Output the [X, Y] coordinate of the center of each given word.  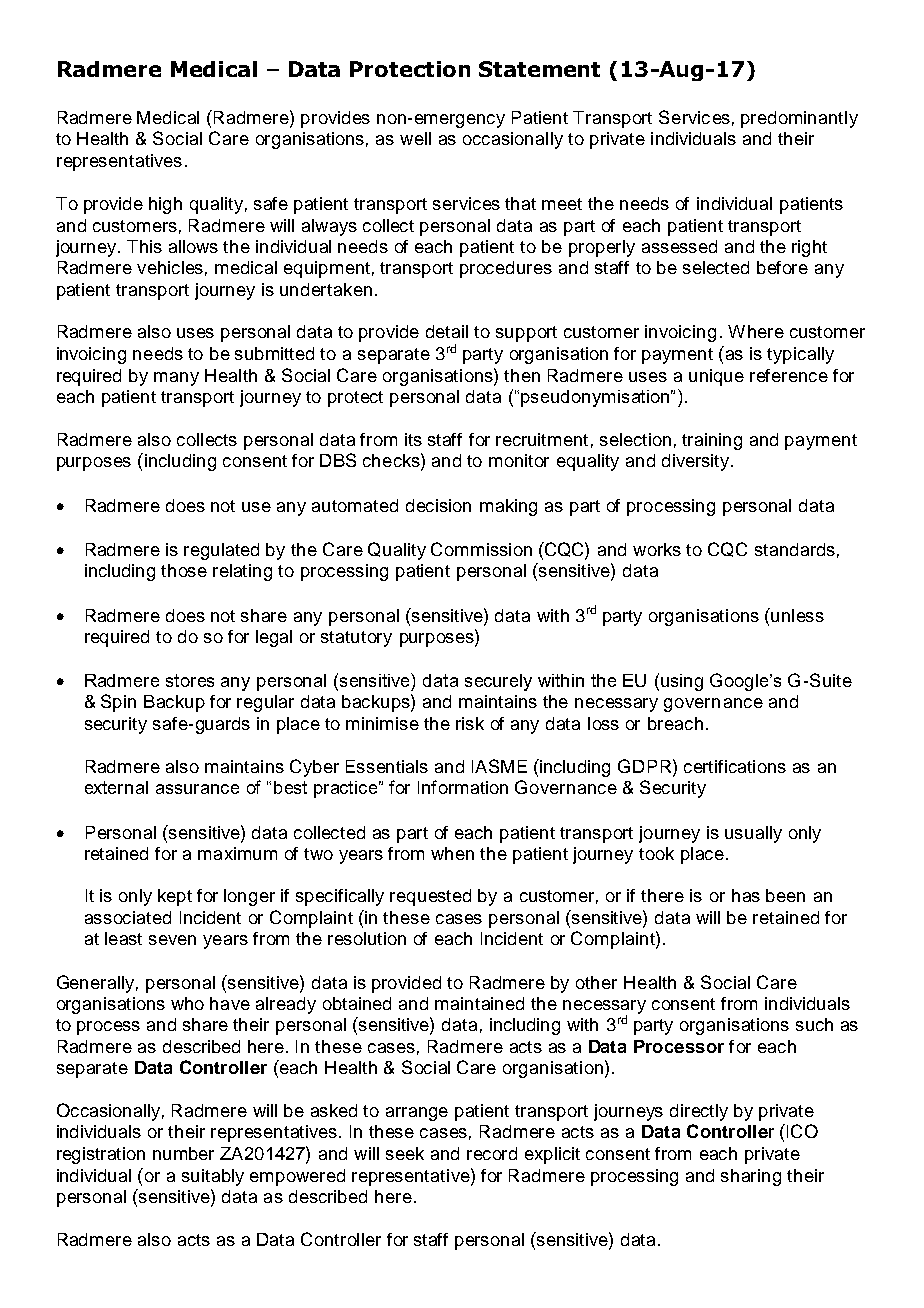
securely [498, 682]
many [176, 379]
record [492, 1153]
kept [175, 897]
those [184, 570]
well [415, 138]
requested [430, 897]
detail [447, 331]
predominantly [799, 119]
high [165, 205]
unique [716, 377]
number [183, 1153]
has [746, 895]
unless [796, 615]
